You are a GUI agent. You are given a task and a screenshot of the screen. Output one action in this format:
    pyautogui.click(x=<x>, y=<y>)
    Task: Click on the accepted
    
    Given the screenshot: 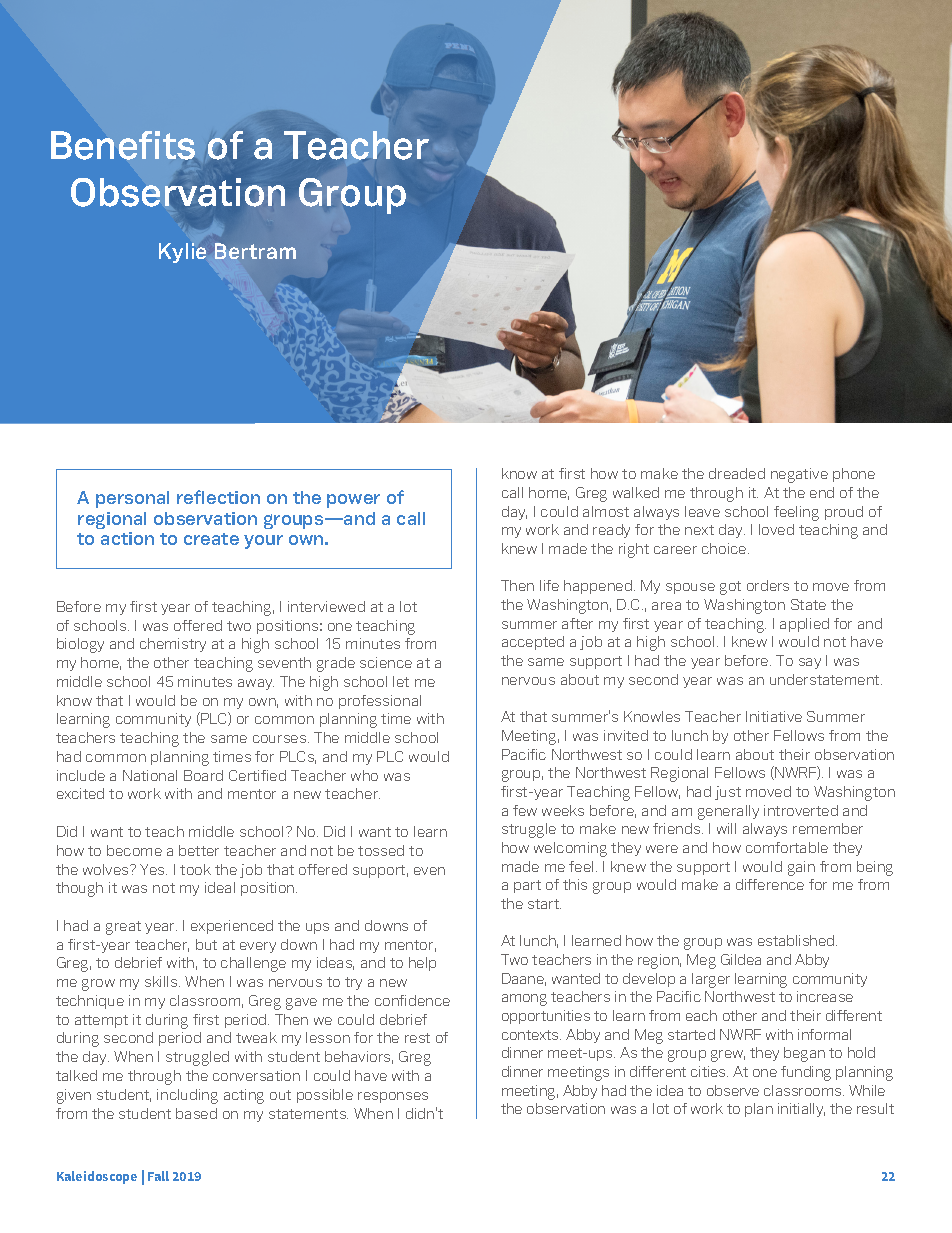 What is the action you would take?
    pyautogui.click(x=533, y=643)
